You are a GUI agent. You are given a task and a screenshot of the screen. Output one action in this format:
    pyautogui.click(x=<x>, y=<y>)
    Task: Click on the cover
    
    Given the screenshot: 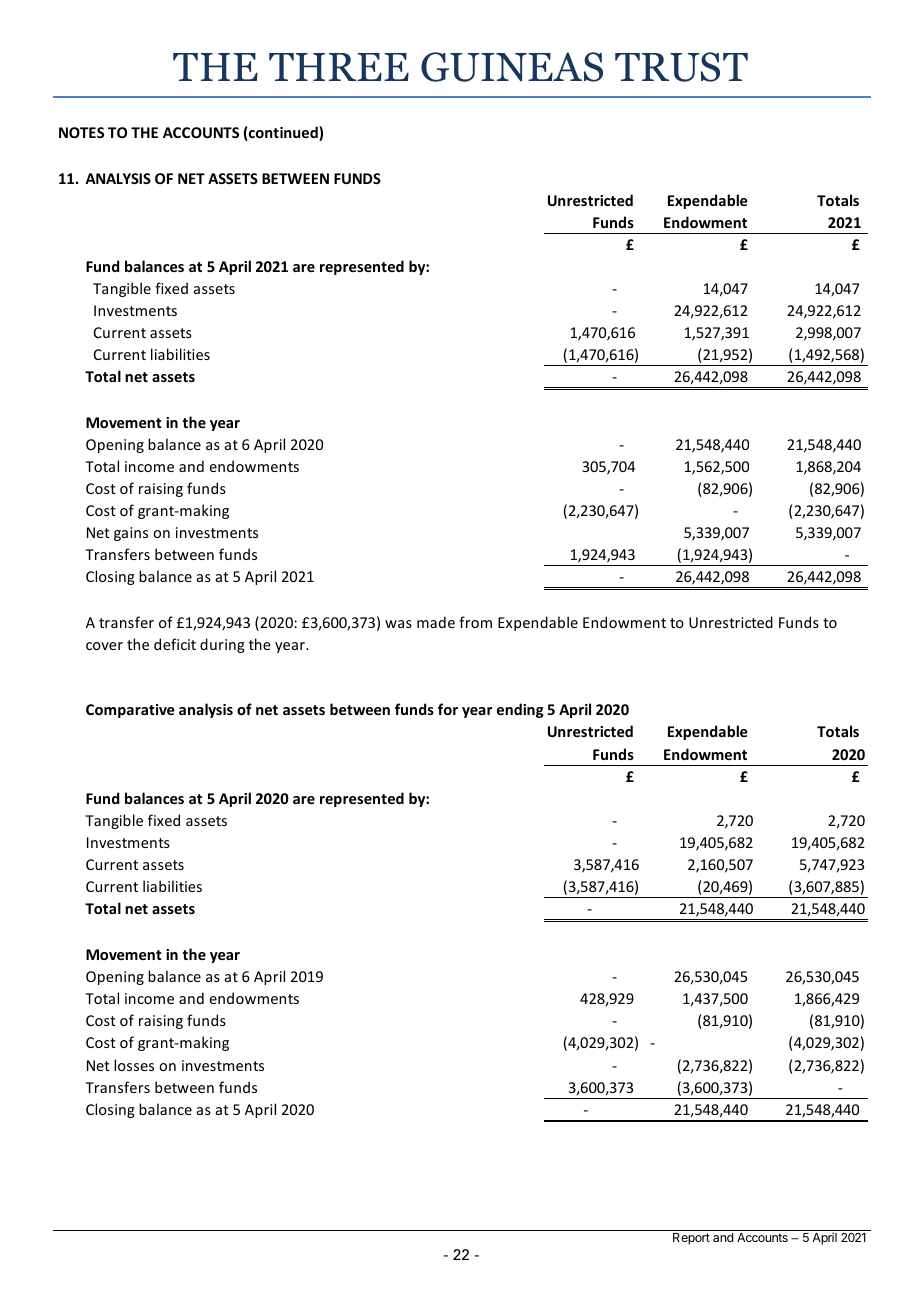 What is the action you would take?
    pyautogui.click(x=104, y=646)
